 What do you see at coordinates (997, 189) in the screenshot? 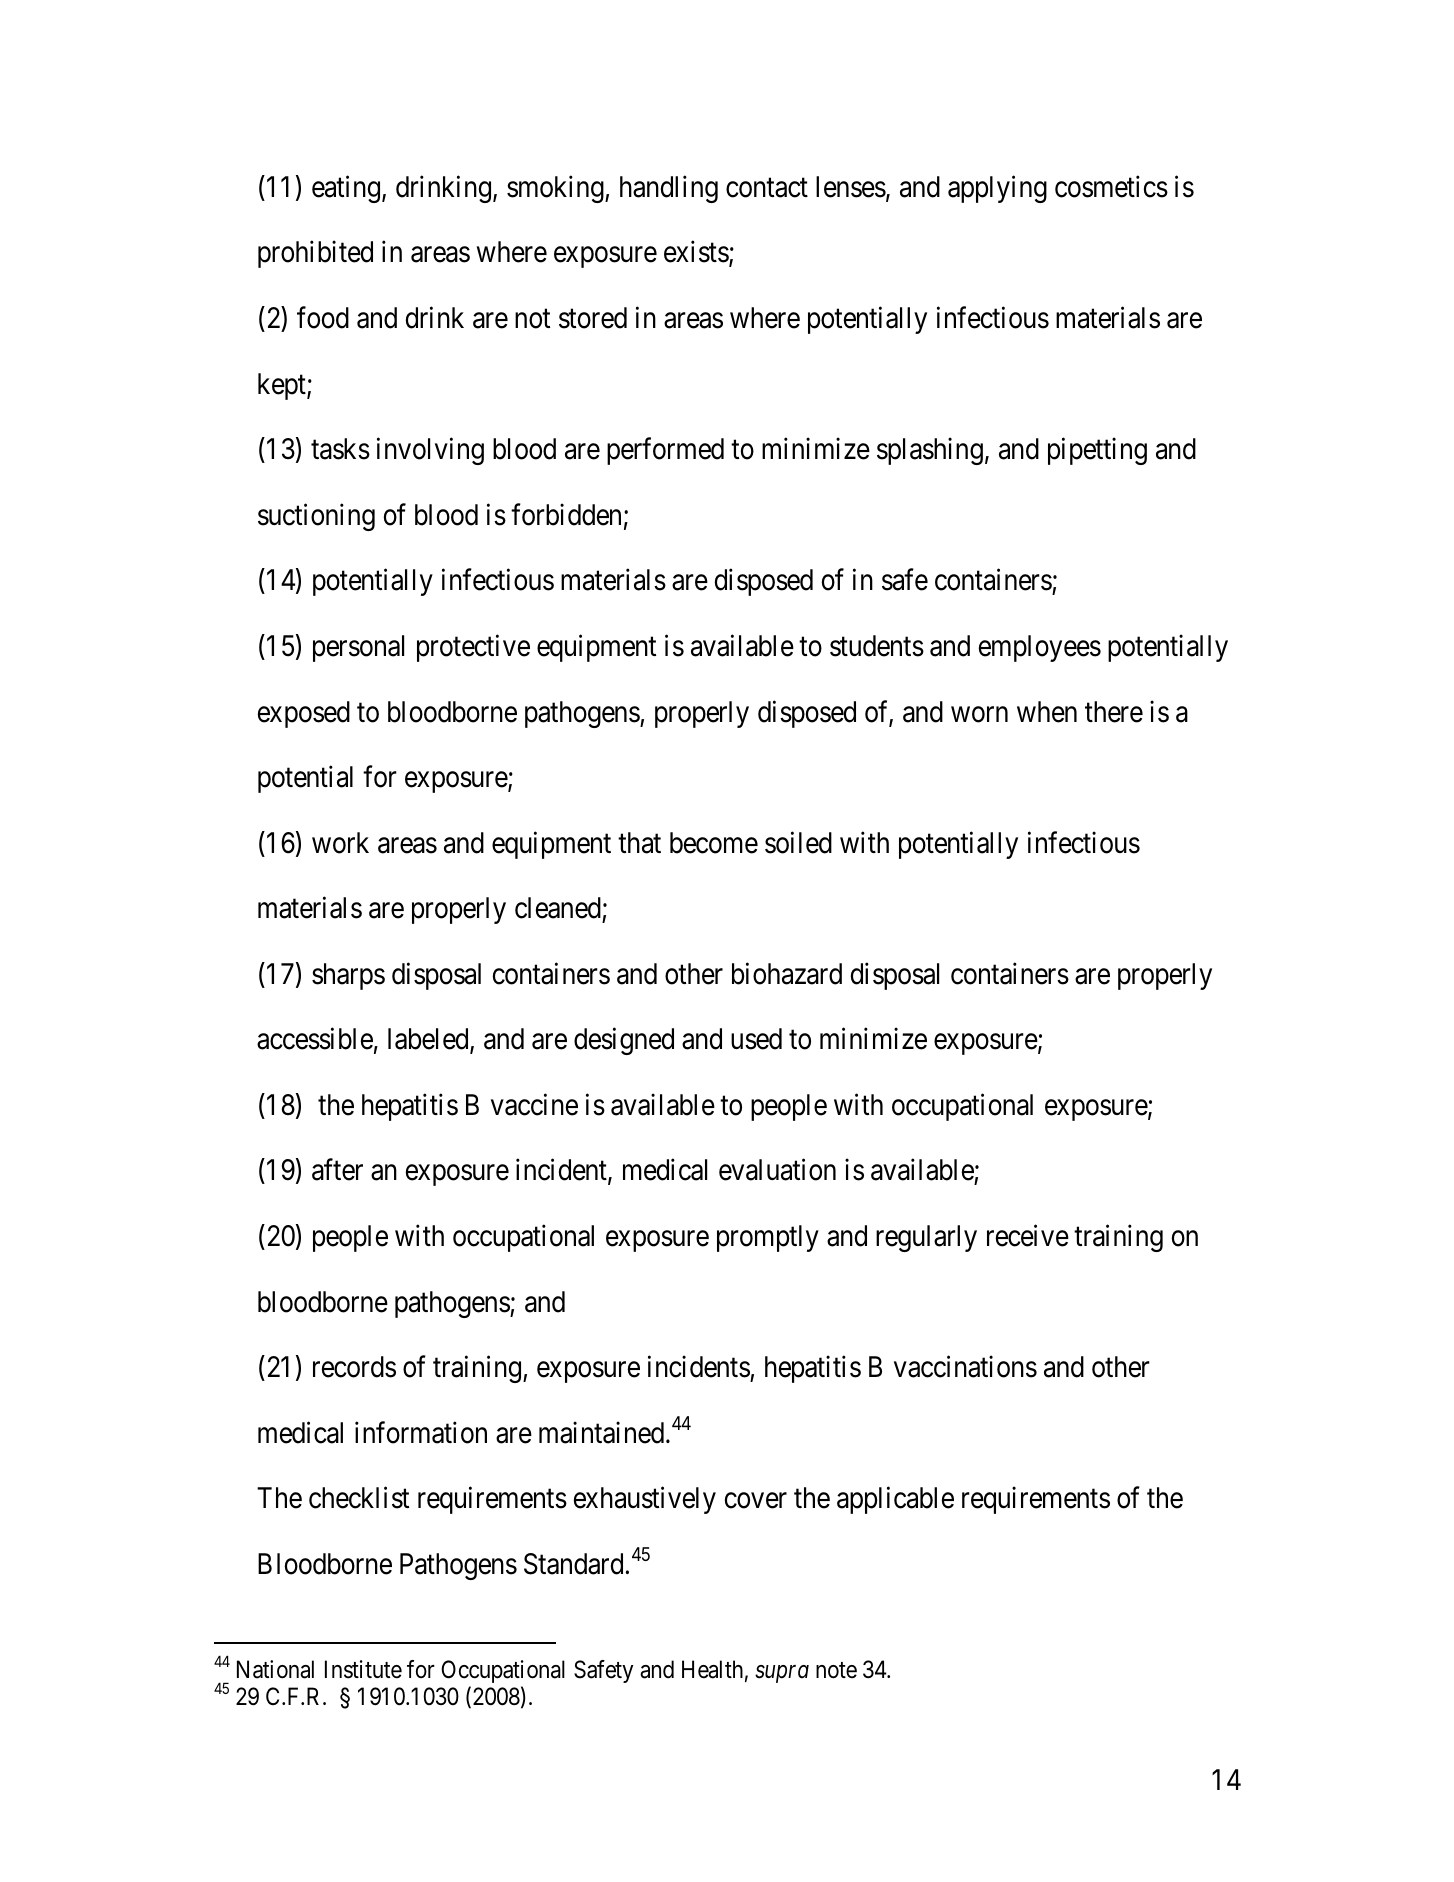
I see `applying` at bounding box center [997, 189].
